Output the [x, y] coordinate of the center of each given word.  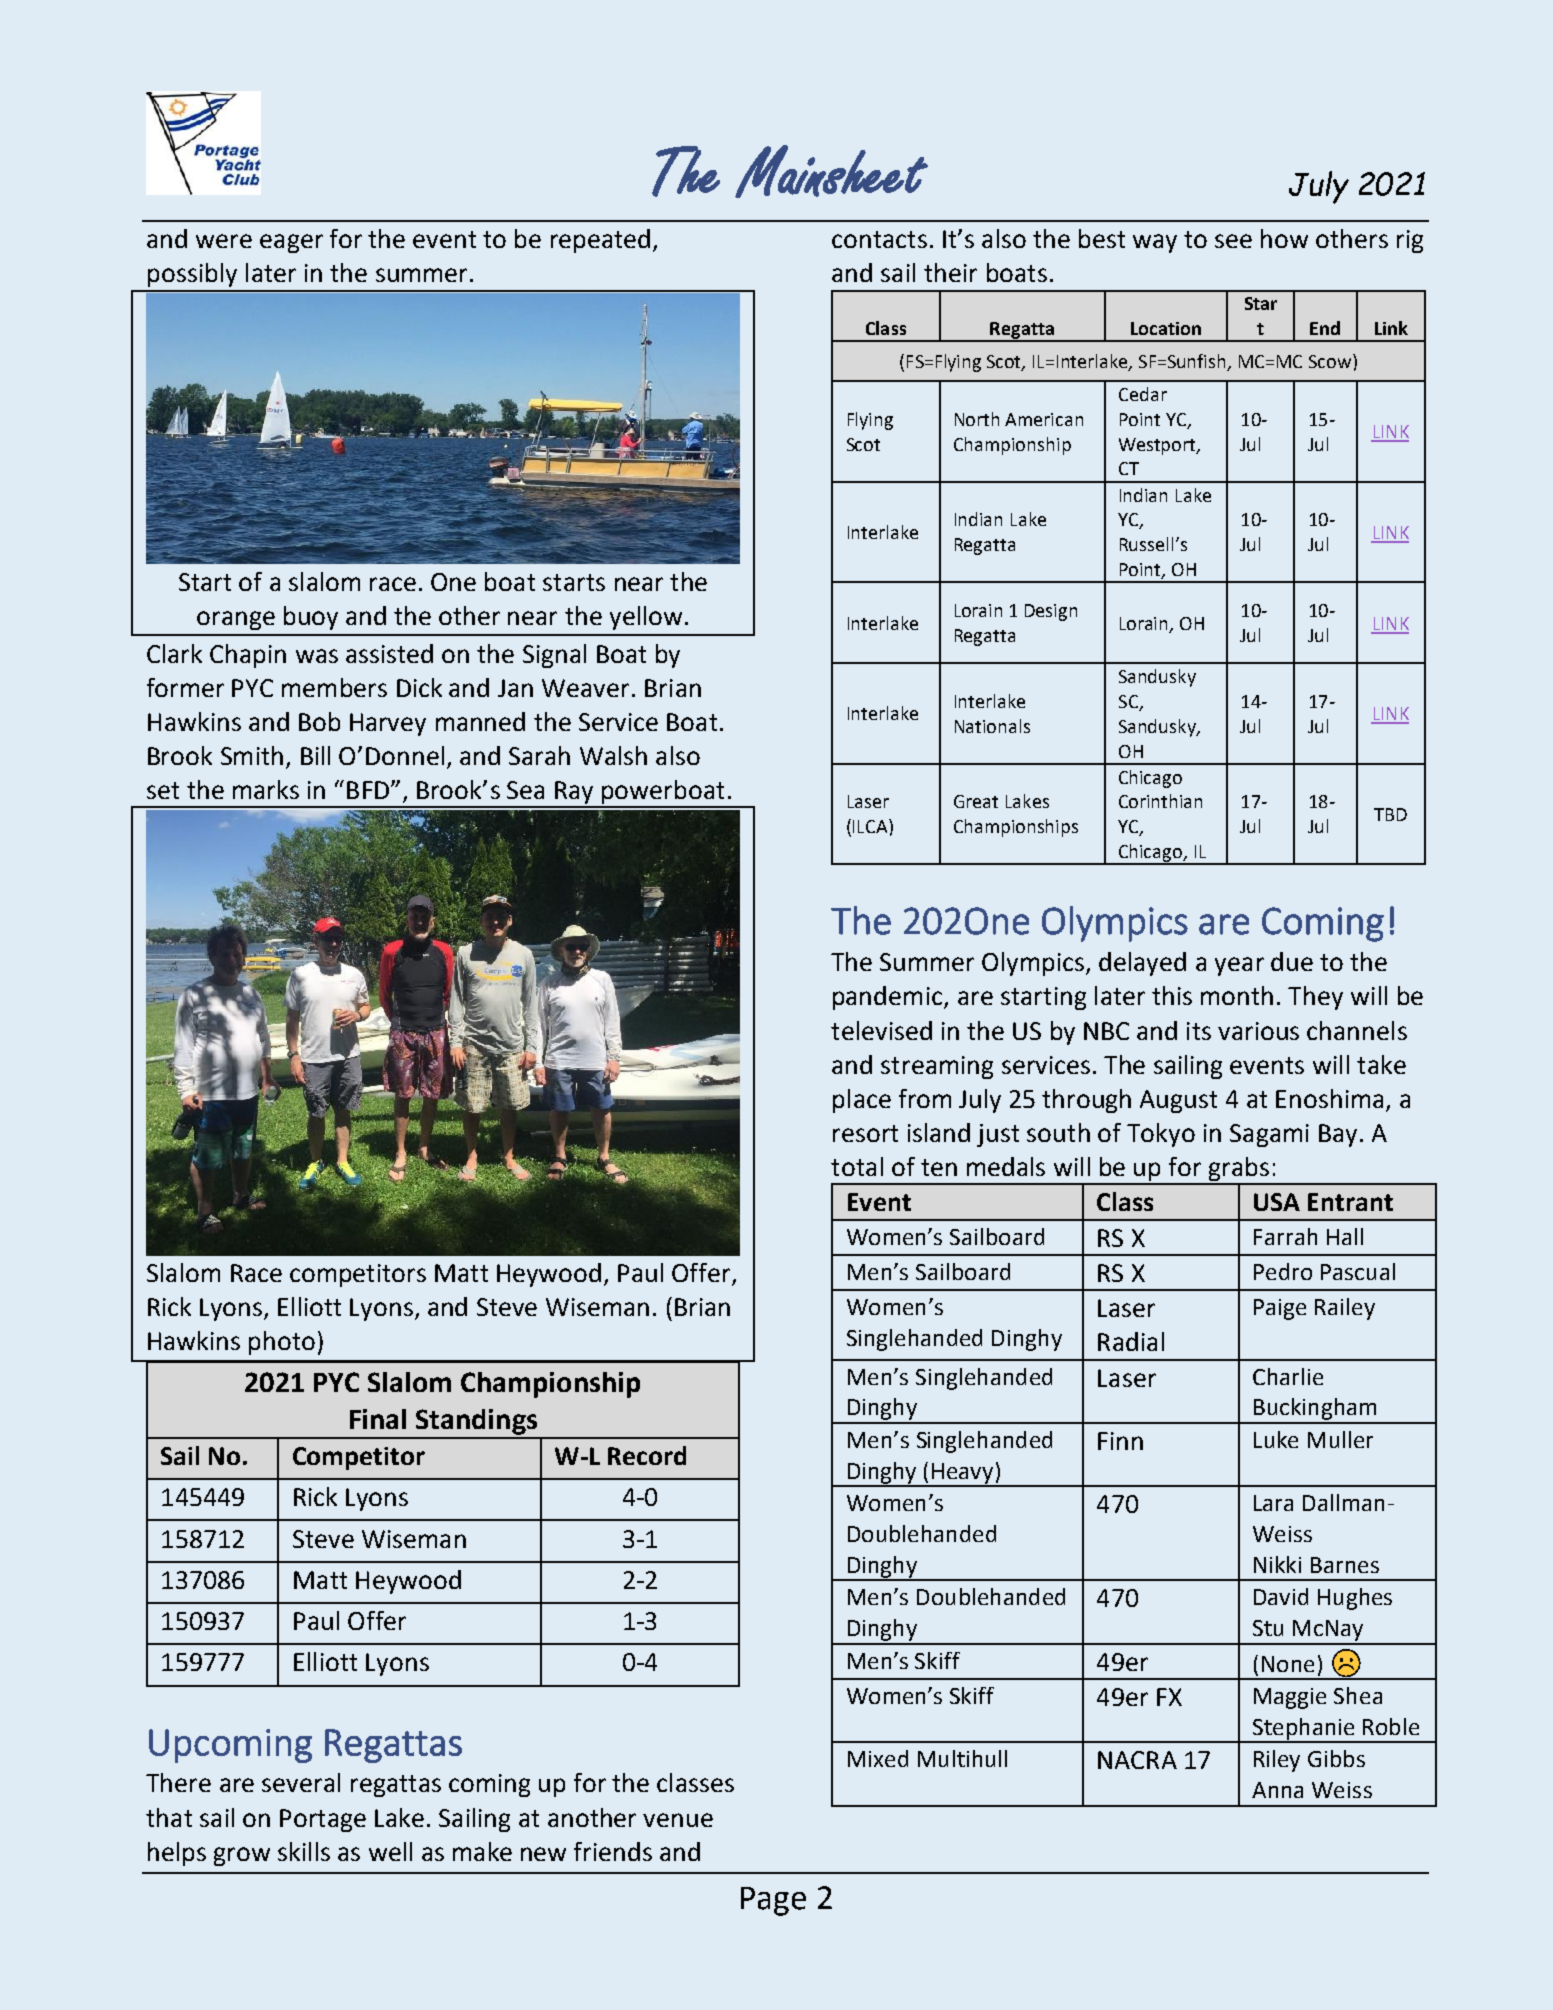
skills [304, 1851]
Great [976, 801]
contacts [879, 239]
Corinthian [1160, 801]
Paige [1280, 1309]
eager [291, 243]
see [1233, 241]
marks [266, 789]
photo [282, 1343]
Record [647, 1455]
